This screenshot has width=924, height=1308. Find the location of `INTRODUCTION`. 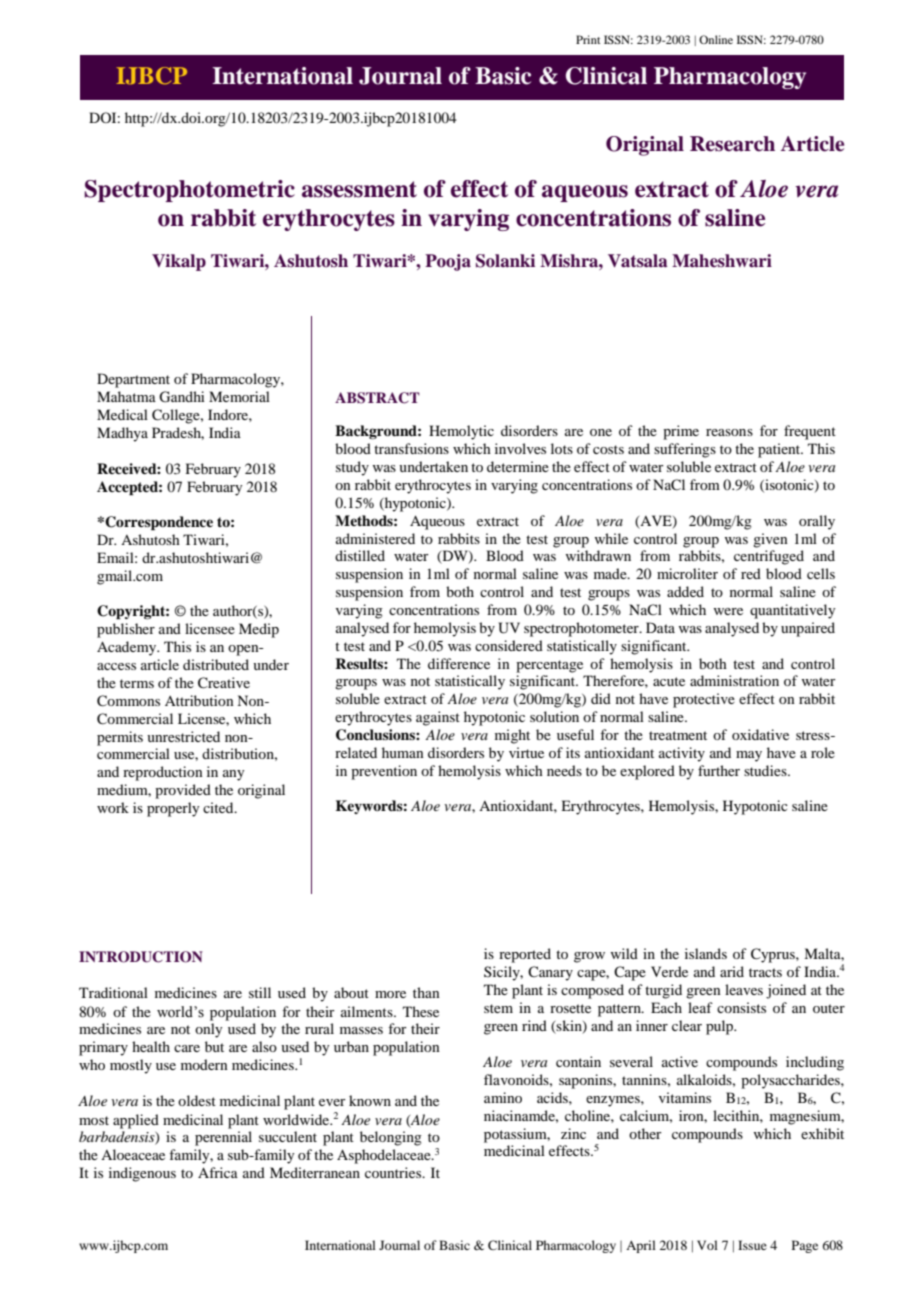

INTRODUCTION is located at coordinates (141, 957).
